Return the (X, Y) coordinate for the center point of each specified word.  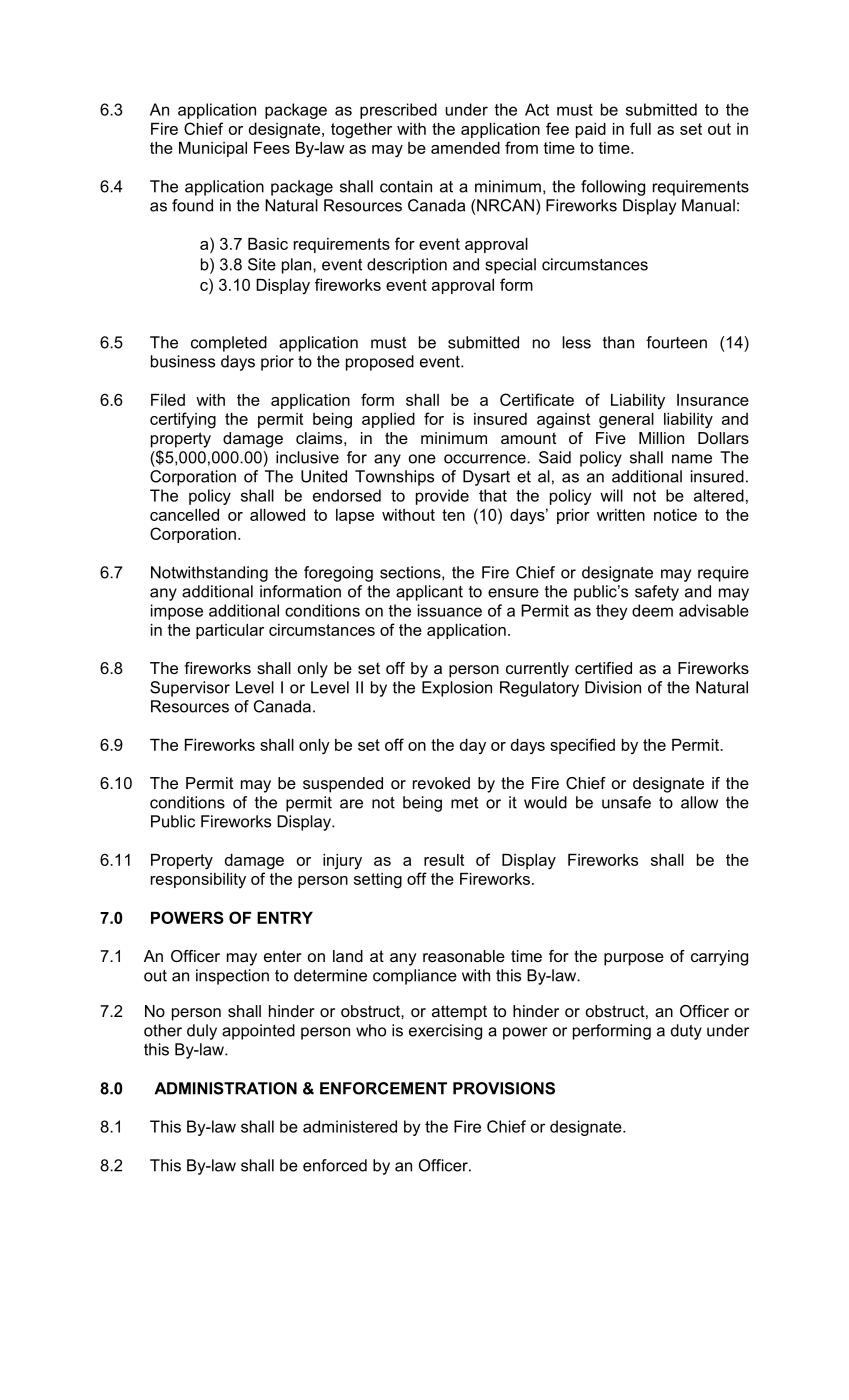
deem (652, 610)
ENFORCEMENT (383, 1088)
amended (465, 148)
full (640, 128)
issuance (450, 610)
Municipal (213, 149)
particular (230, 631)
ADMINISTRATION (225, 1088)
